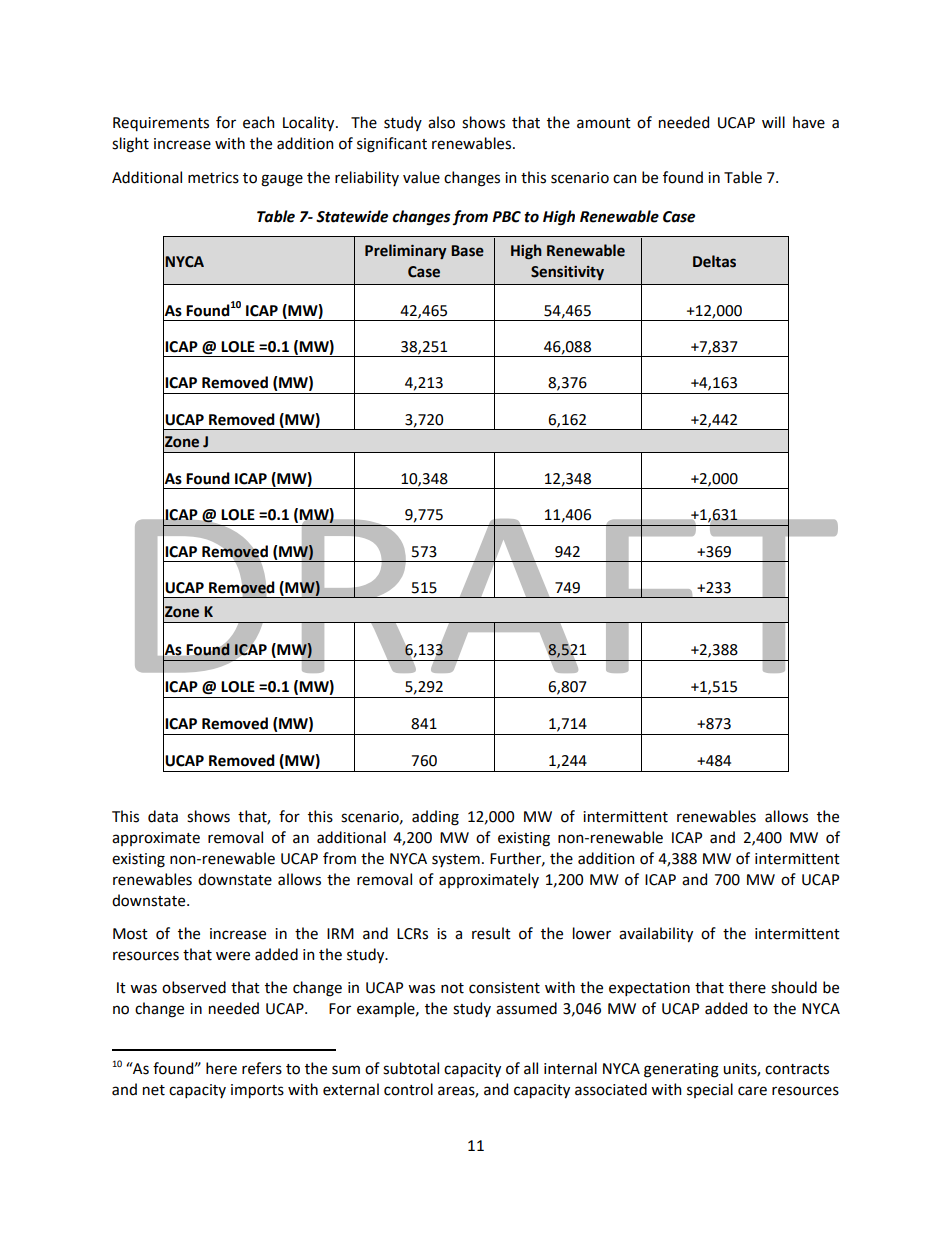  What do you see at coordinates (656, 934) in the document?
I see `availability` at bounding box center [656, 934].
